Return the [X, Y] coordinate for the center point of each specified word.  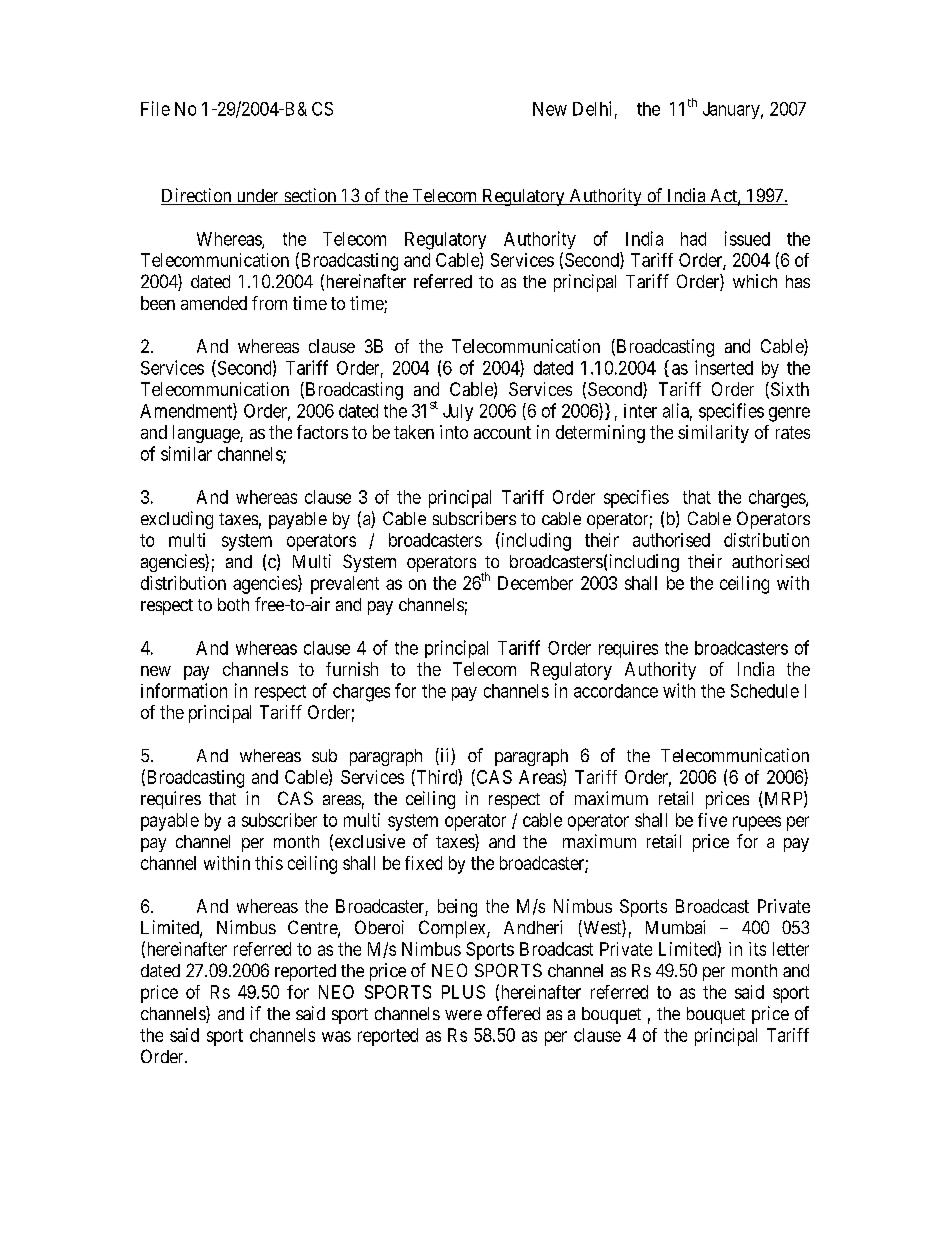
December [535, 583]
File [155, 108]
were [463, 1015]
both [233, 604]
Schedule [765, 691]
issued [747, 238]
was [336, 1036]
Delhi [592, 108]
